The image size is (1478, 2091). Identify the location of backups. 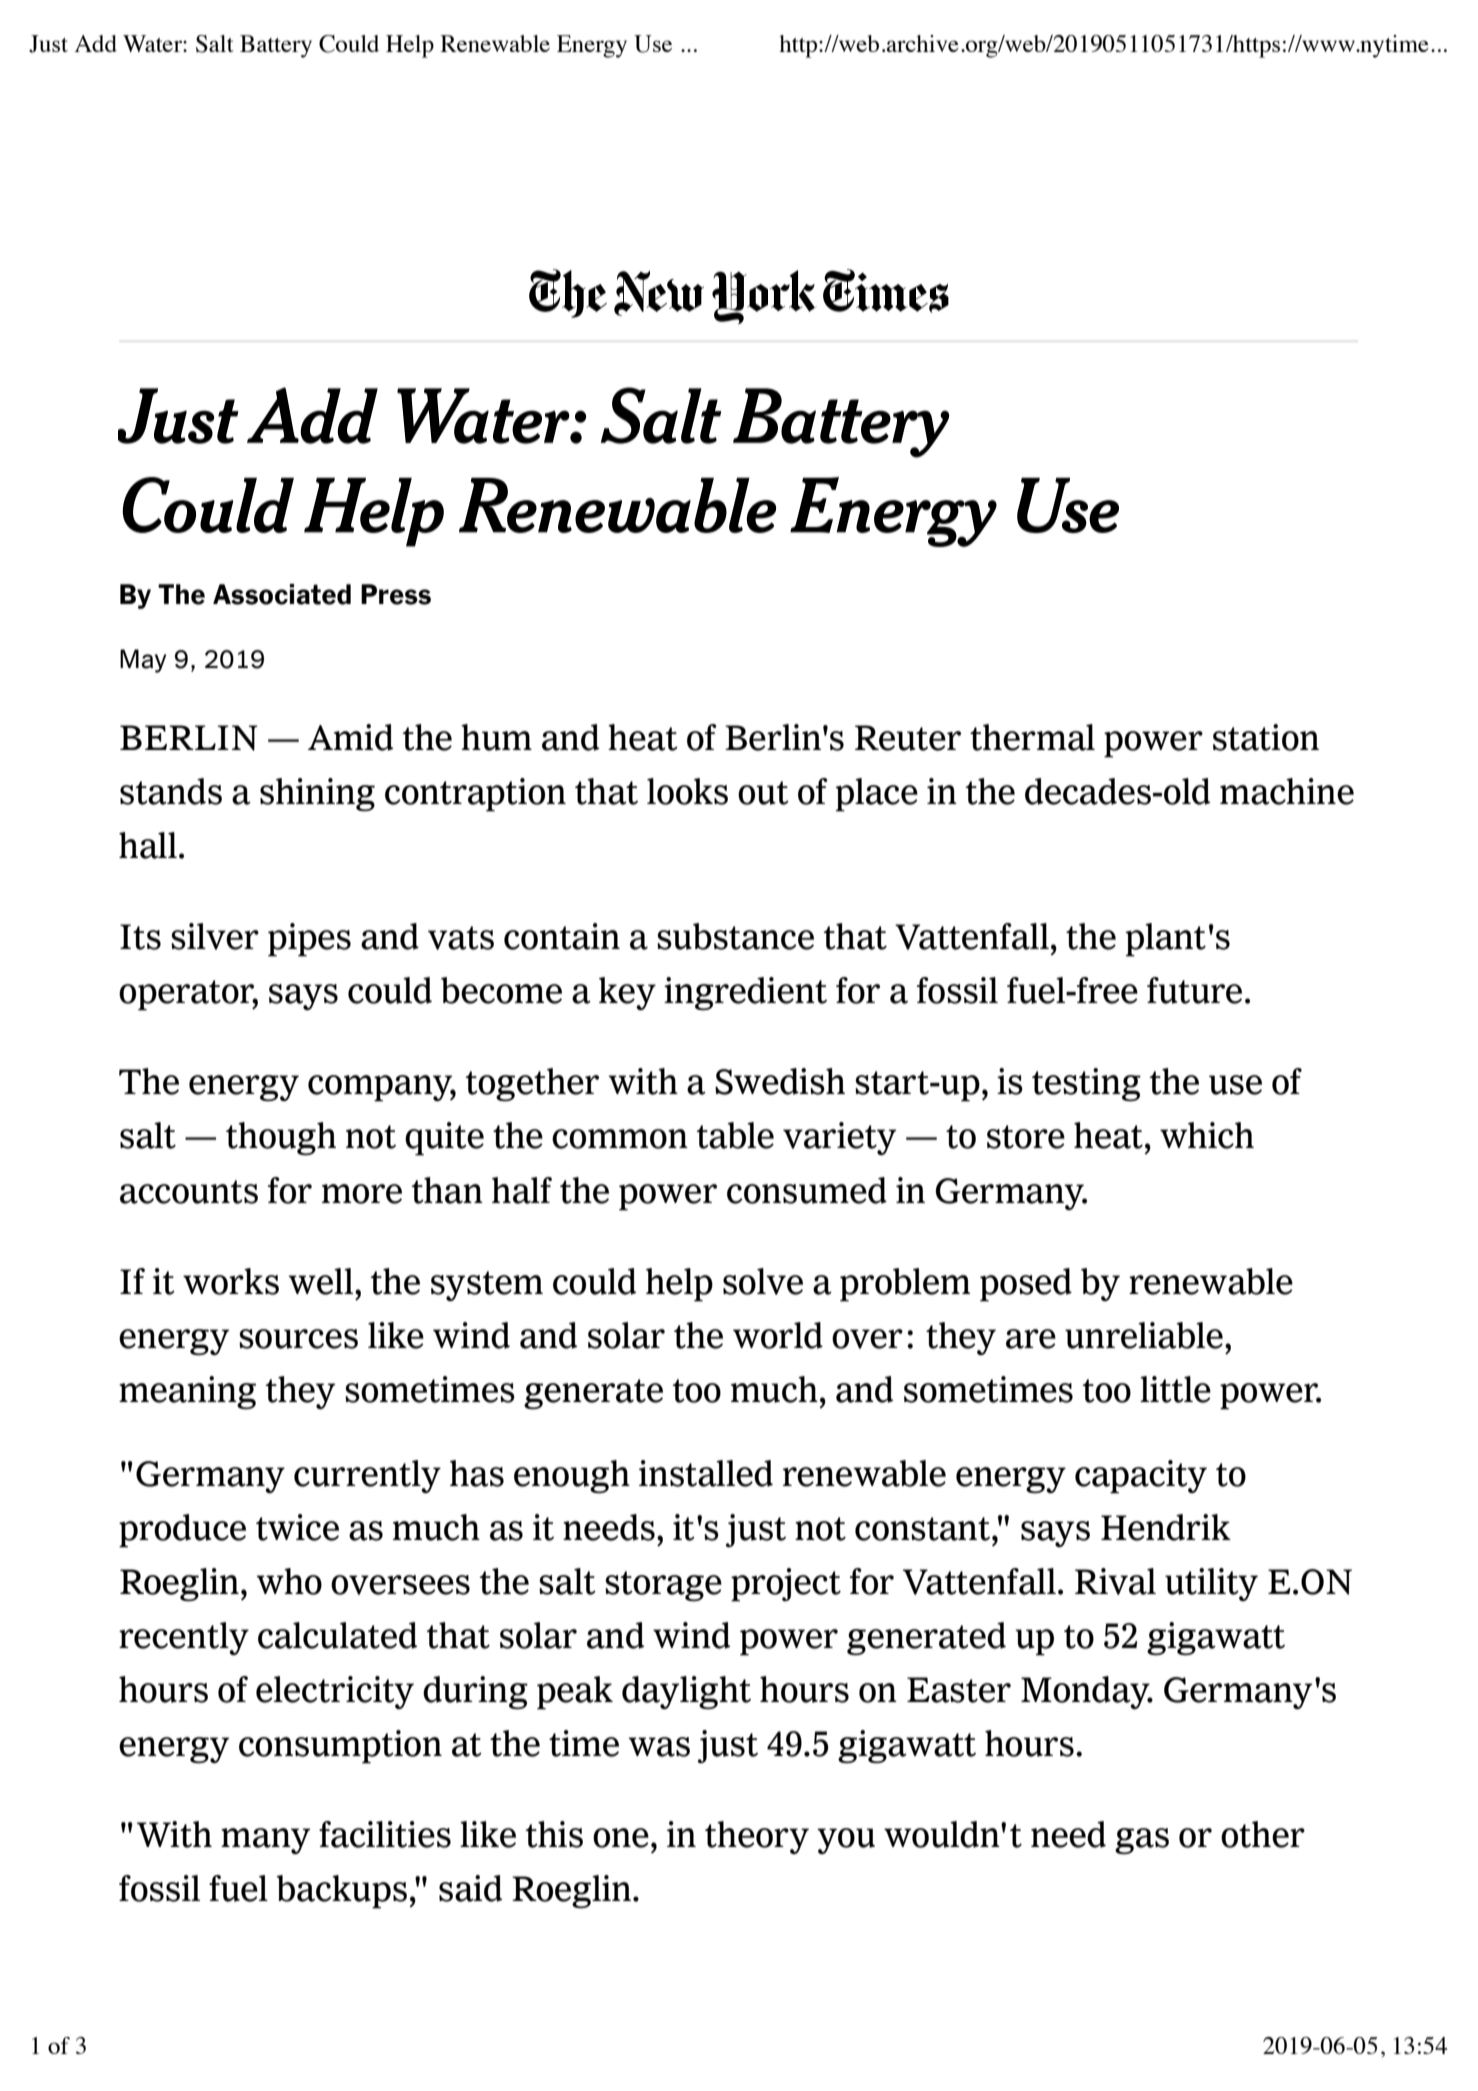
(341, 1892).
